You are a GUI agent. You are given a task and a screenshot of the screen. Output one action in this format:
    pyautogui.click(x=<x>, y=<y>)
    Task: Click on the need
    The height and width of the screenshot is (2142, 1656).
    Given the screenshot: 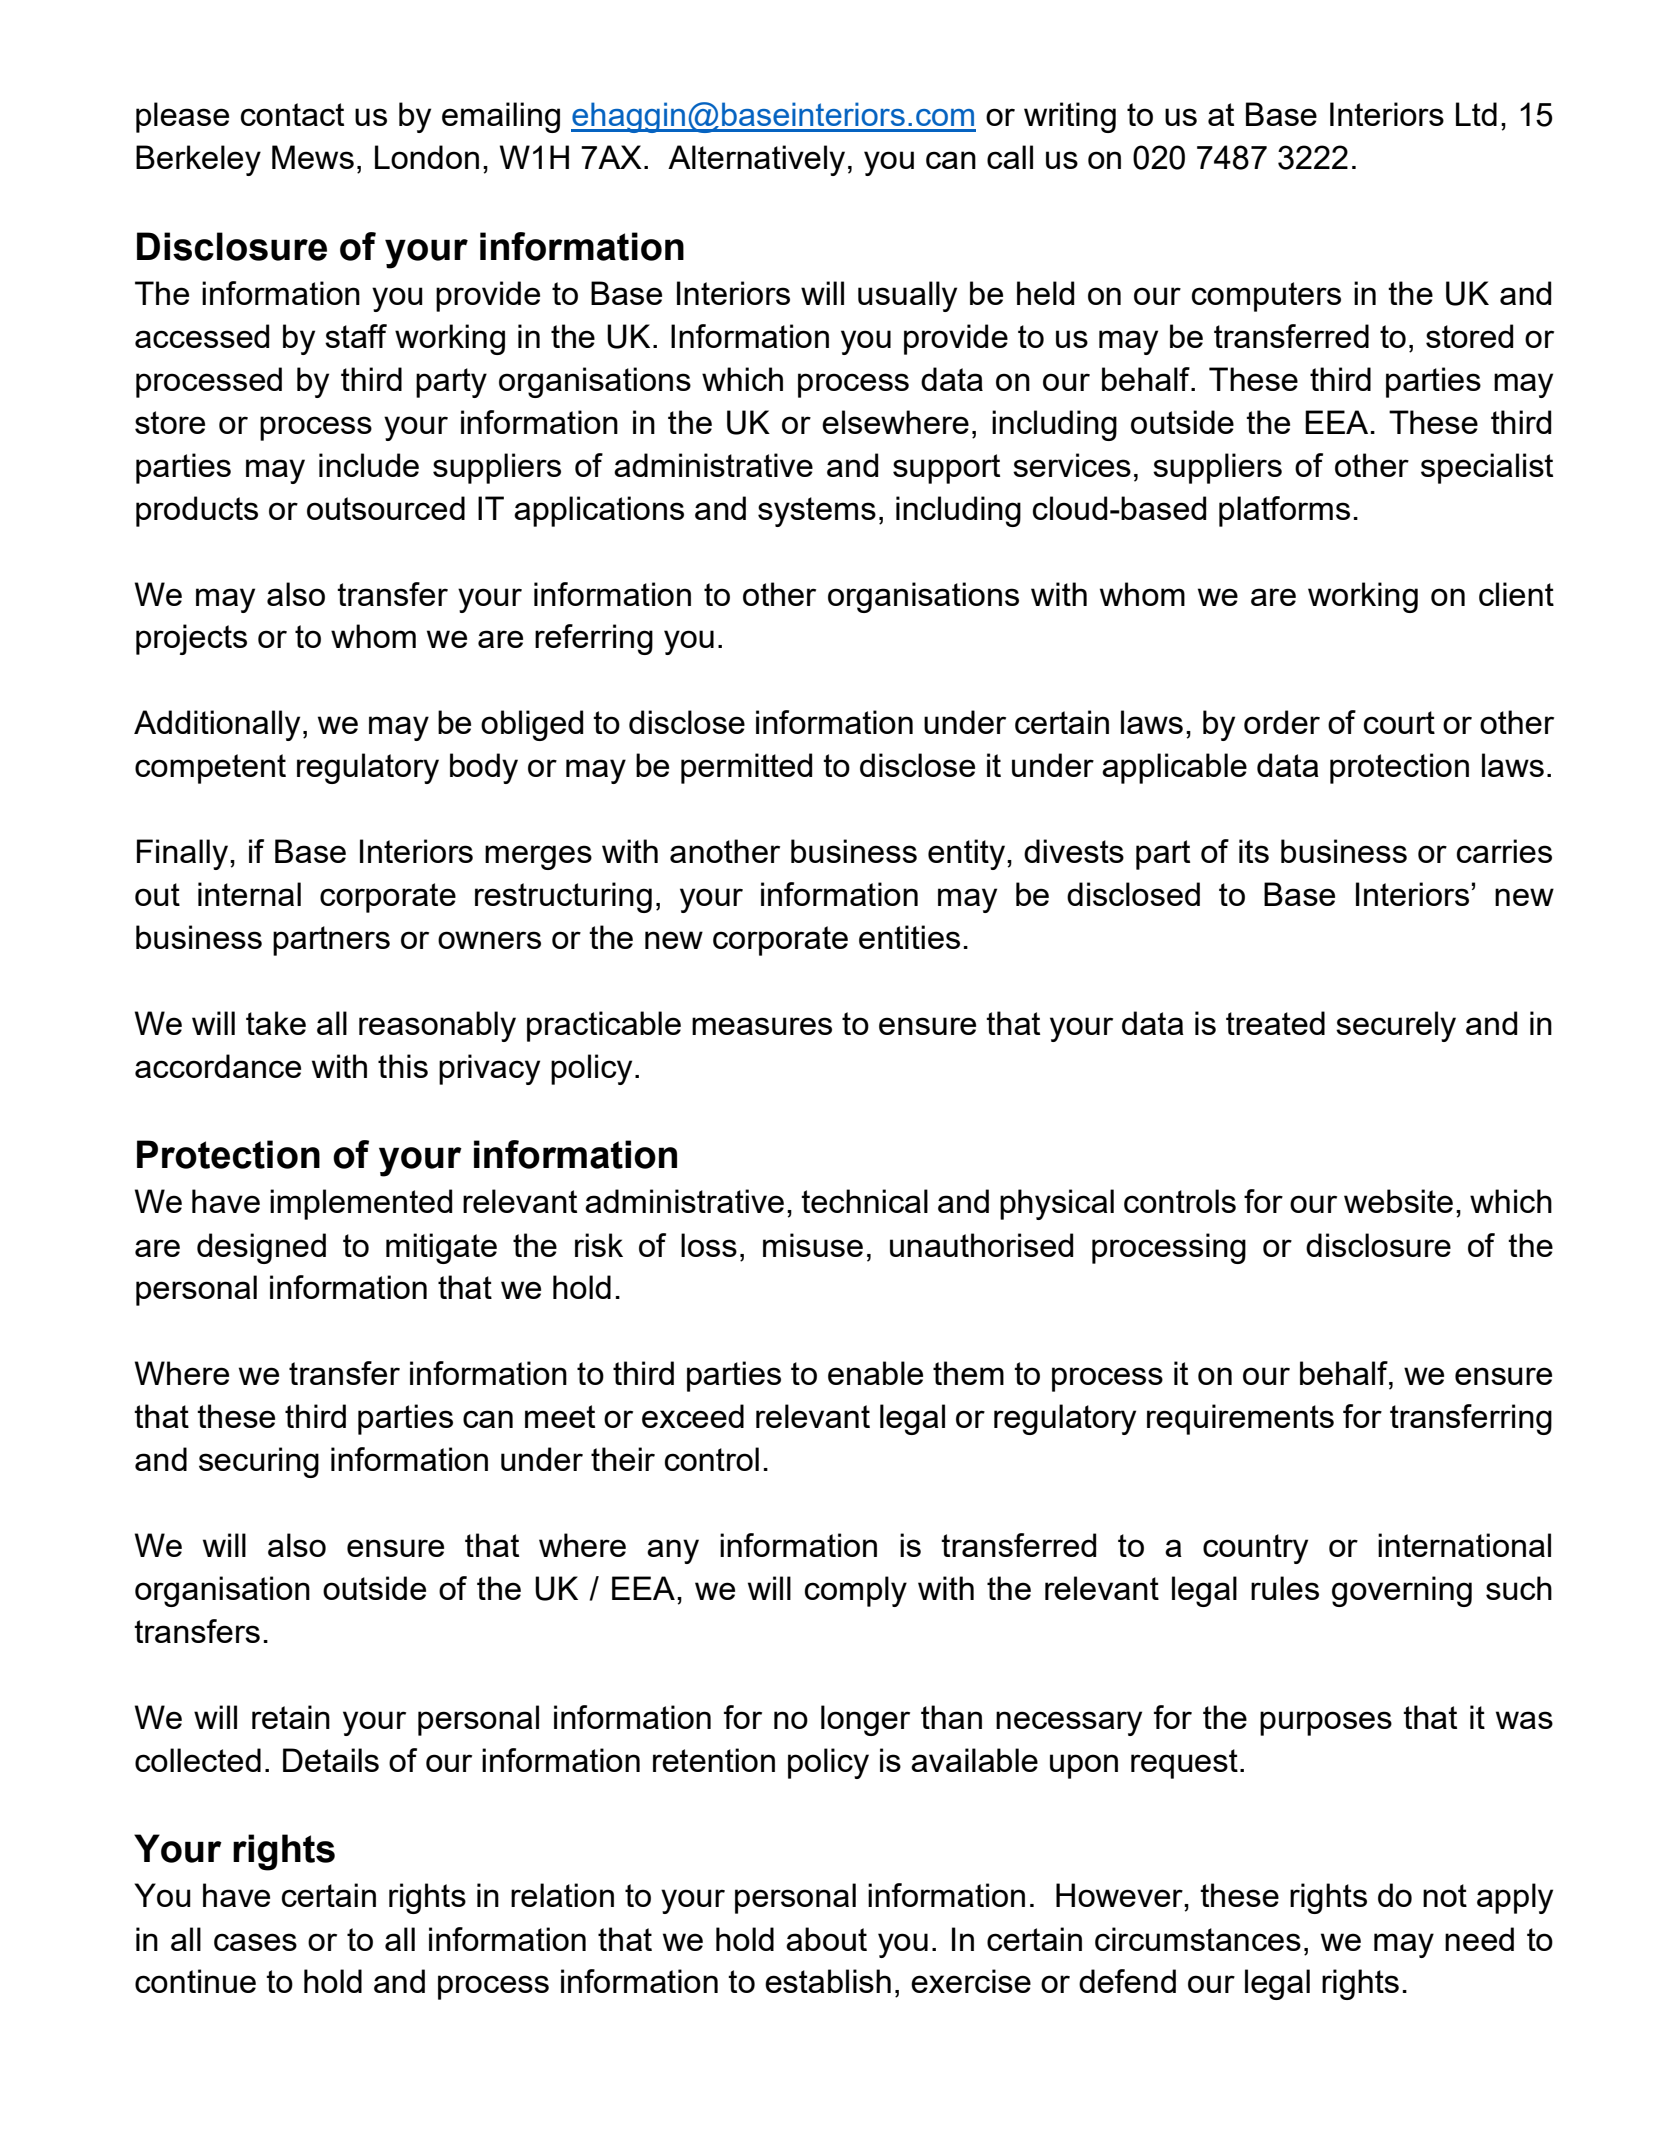 What is the action you would take?
    pyautogui.click(x=1479, y=1939)
